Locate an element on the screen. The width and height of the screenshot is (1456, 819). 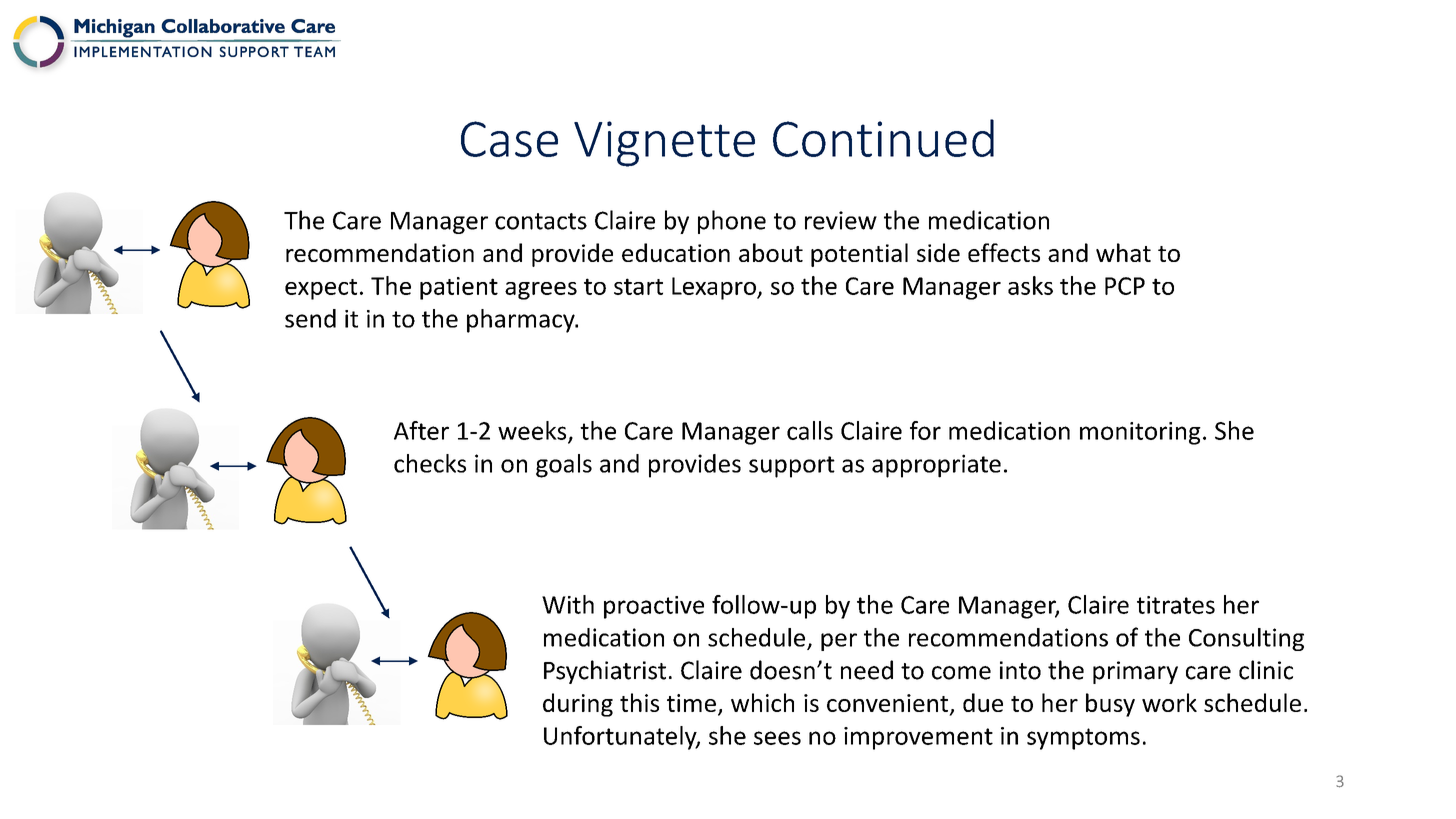
PCP is located at coordinates (1125, 286).
